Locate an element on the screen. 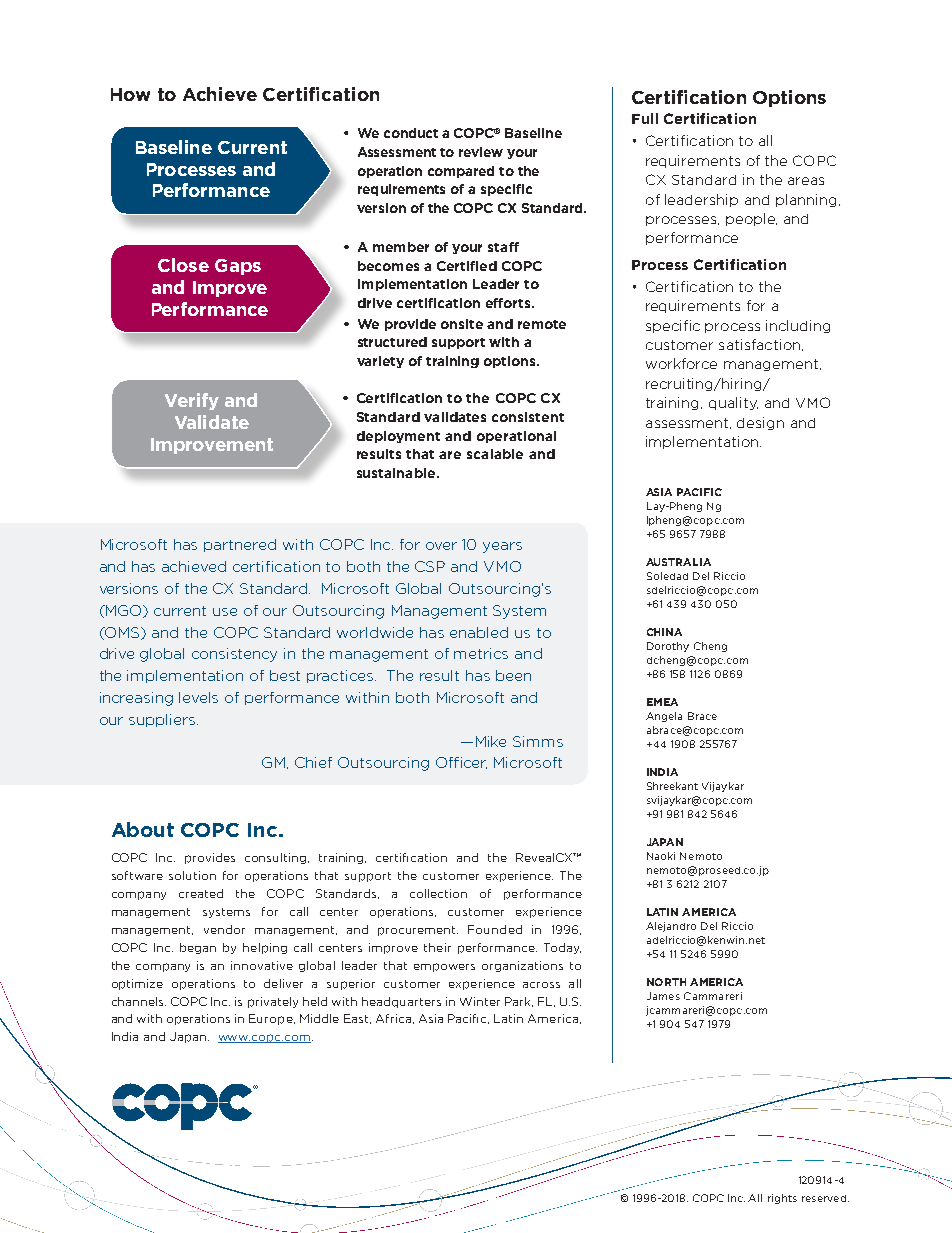  Europe is located at coordinates (272, 1019).
